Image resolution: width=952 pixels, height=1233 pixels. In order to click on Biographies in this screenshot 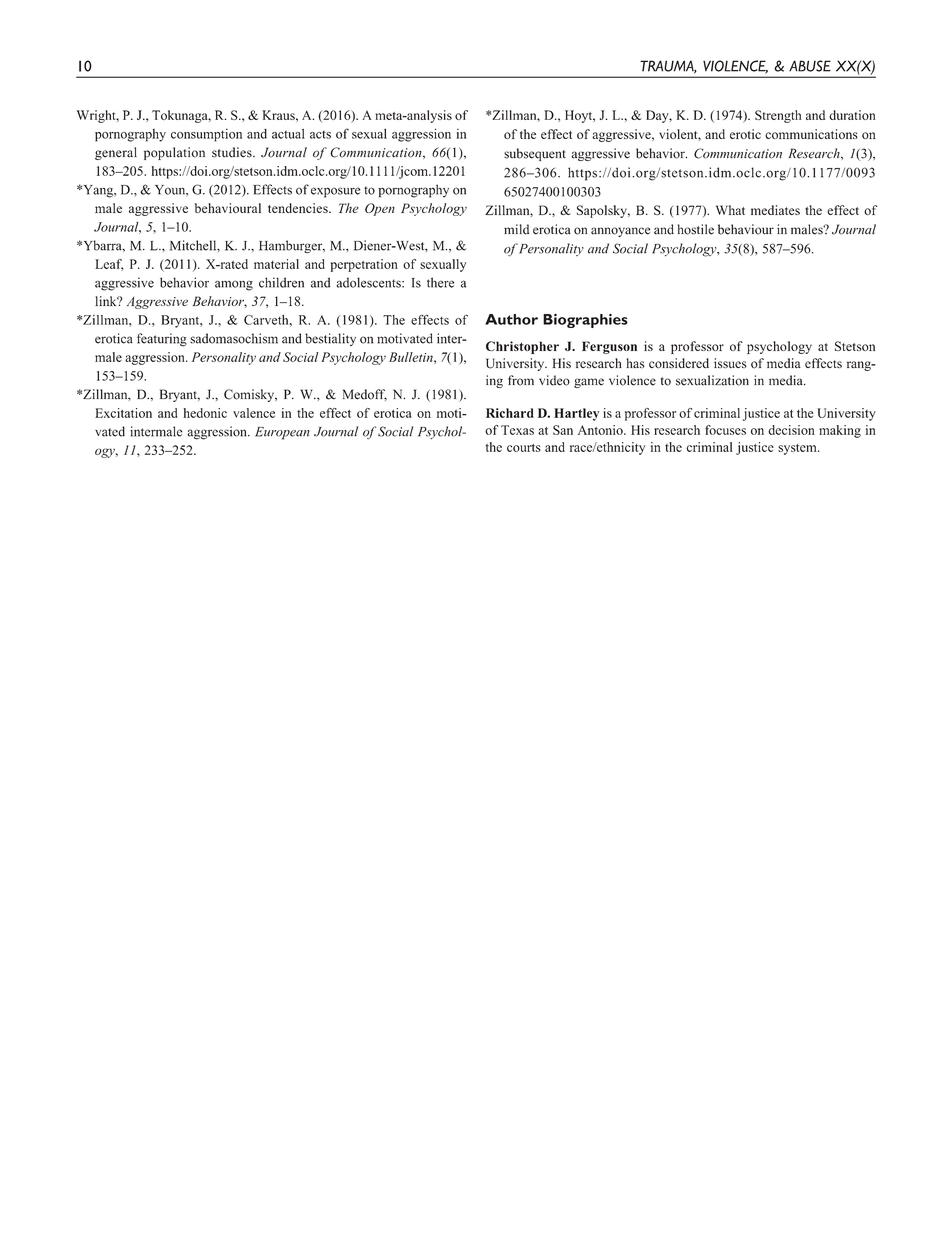, I will do `click(585, 321)`.
